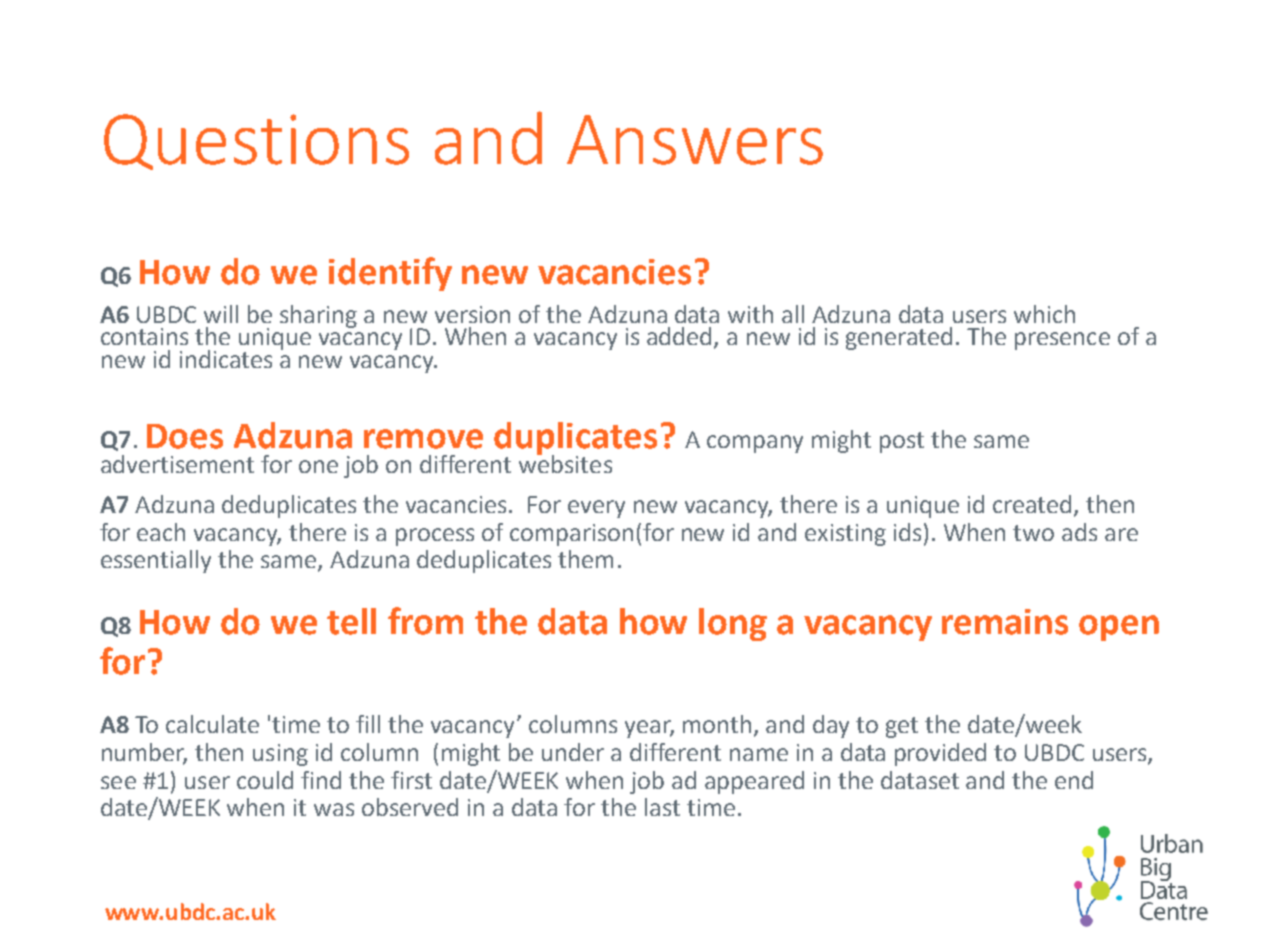 The width and height of the screenshot is (1270, 952). Describe the element at coordinates (1074, 780) in the screenshot. I see `end` at that location.
